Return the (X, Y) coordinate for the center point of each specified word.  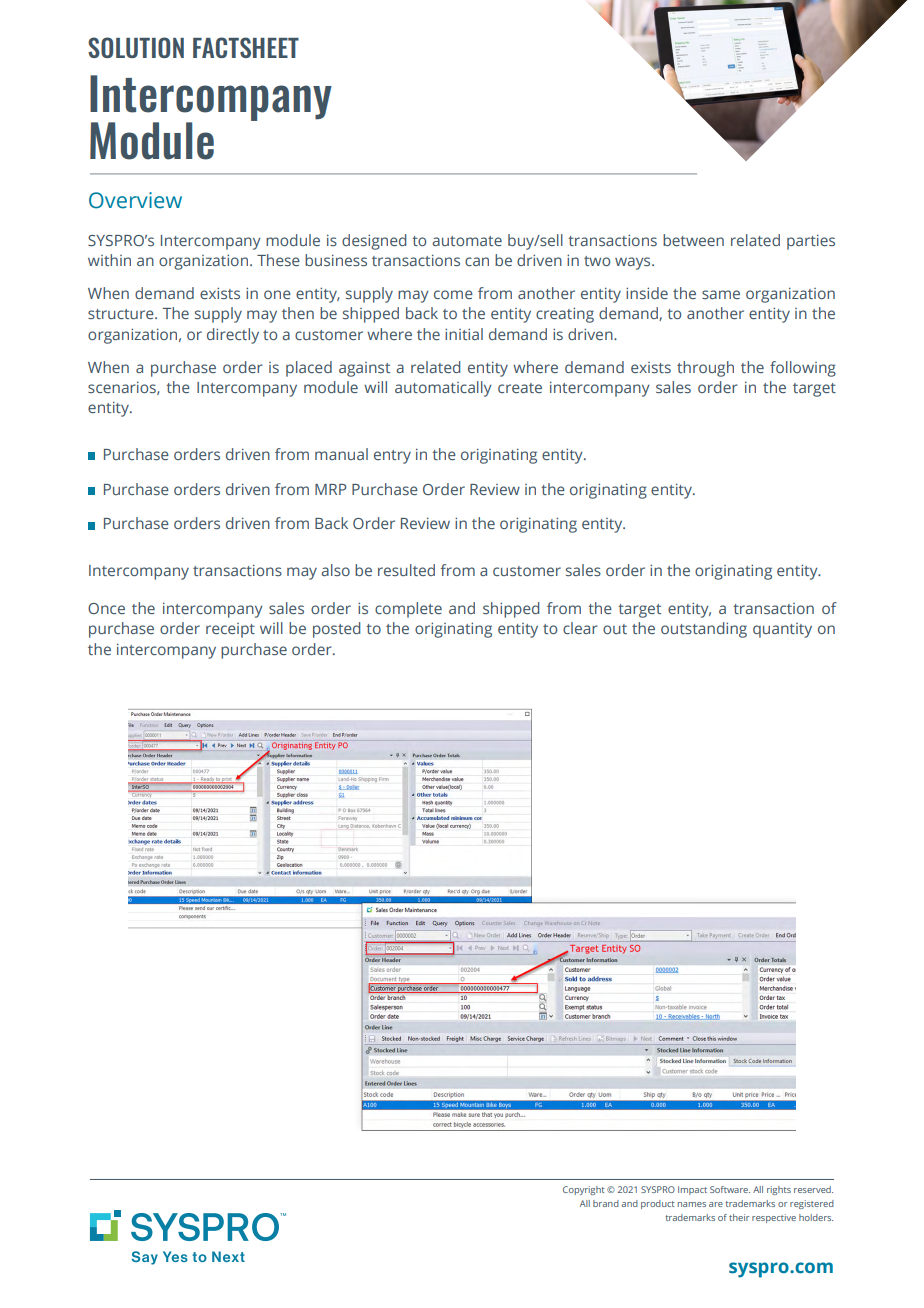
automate (467, 241)
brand (606, 1203)
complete (408, 610)
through (705, 369)
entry (392, 457)
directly (233, 336)
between (693, 240)
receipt (230, 630)
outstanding (704, 630)
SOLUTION (136, 47)
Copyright (583, 1190)
